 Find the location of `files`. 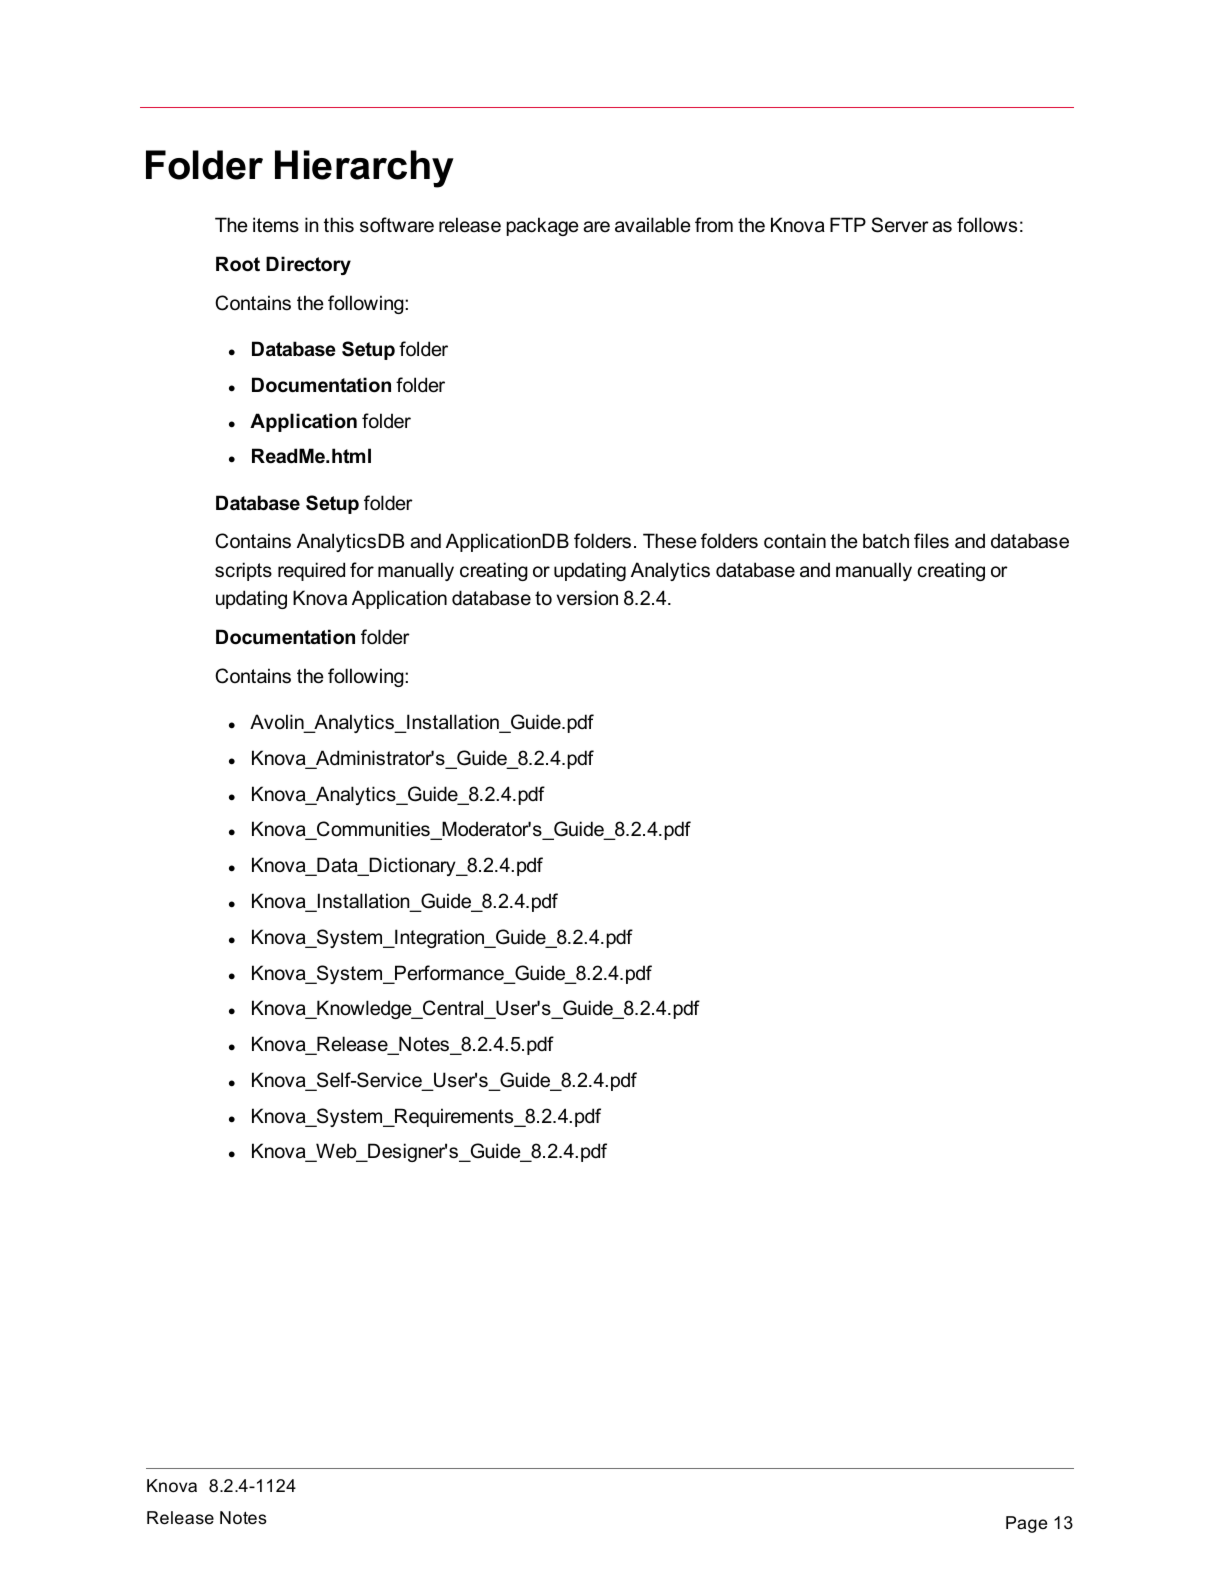

files is located at coordinates (931, 541).
